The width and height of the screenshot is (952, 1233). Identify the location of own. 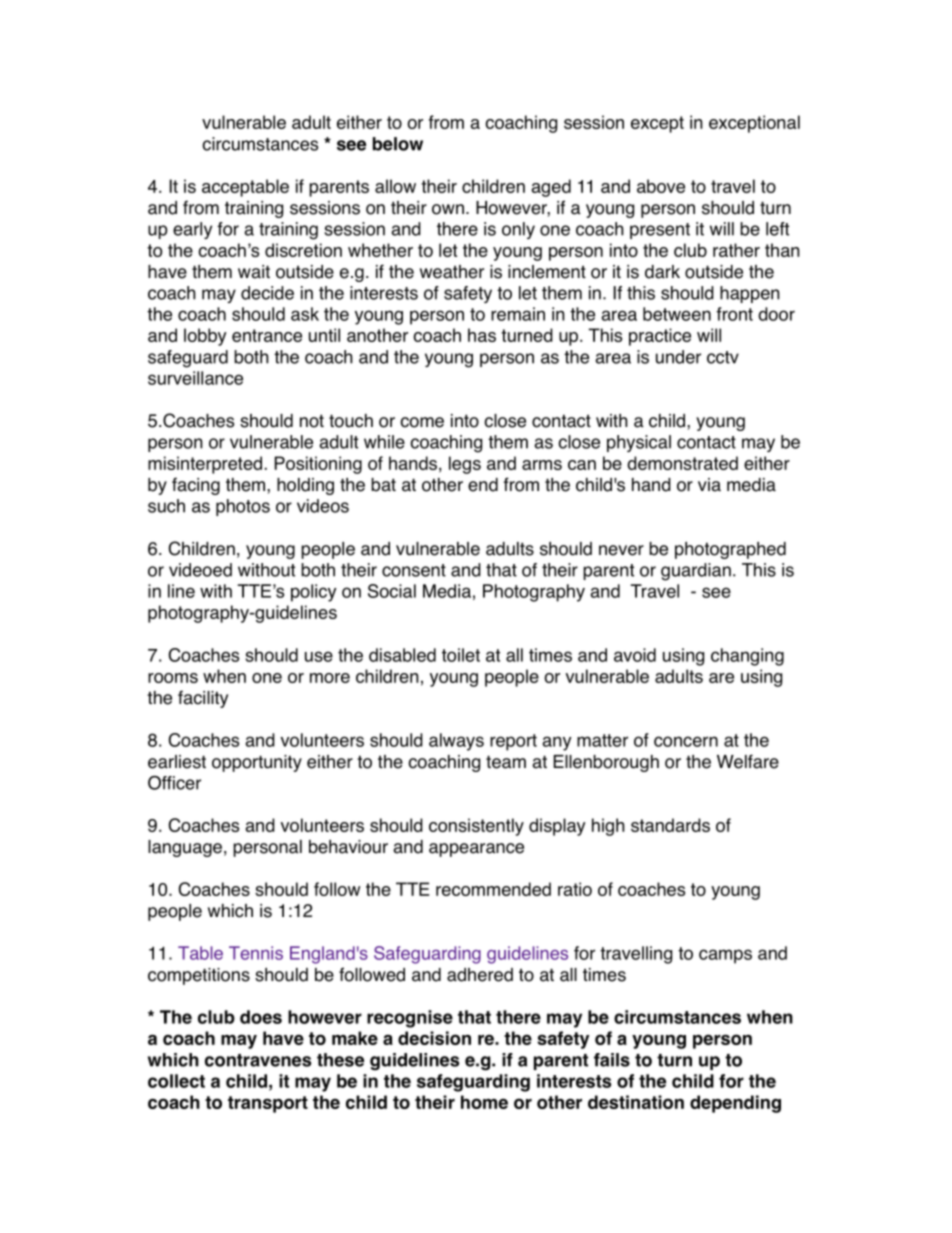
(448, 209).
